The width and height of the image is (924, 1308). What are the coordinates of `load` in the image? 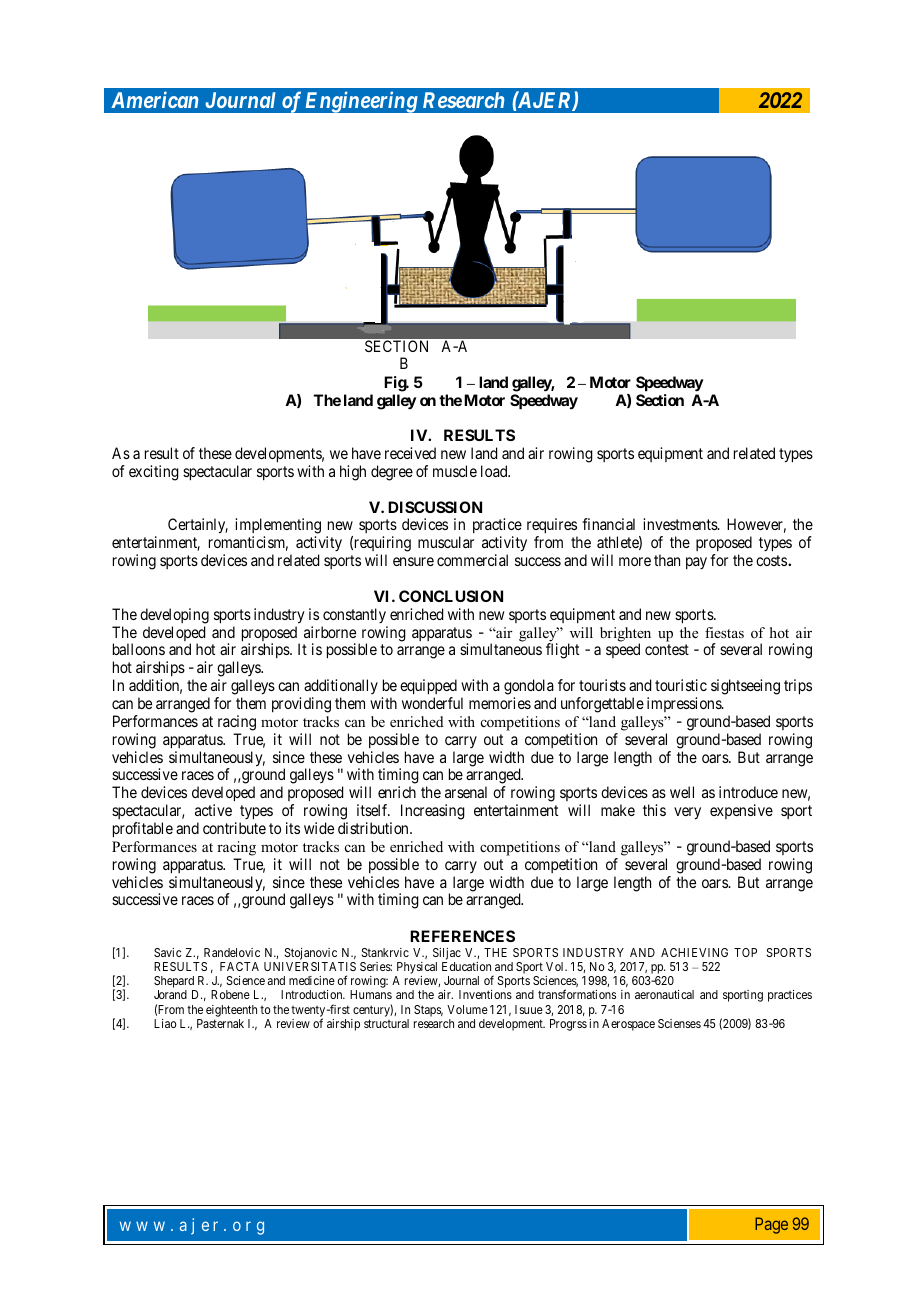 It's located at (495, 471).
